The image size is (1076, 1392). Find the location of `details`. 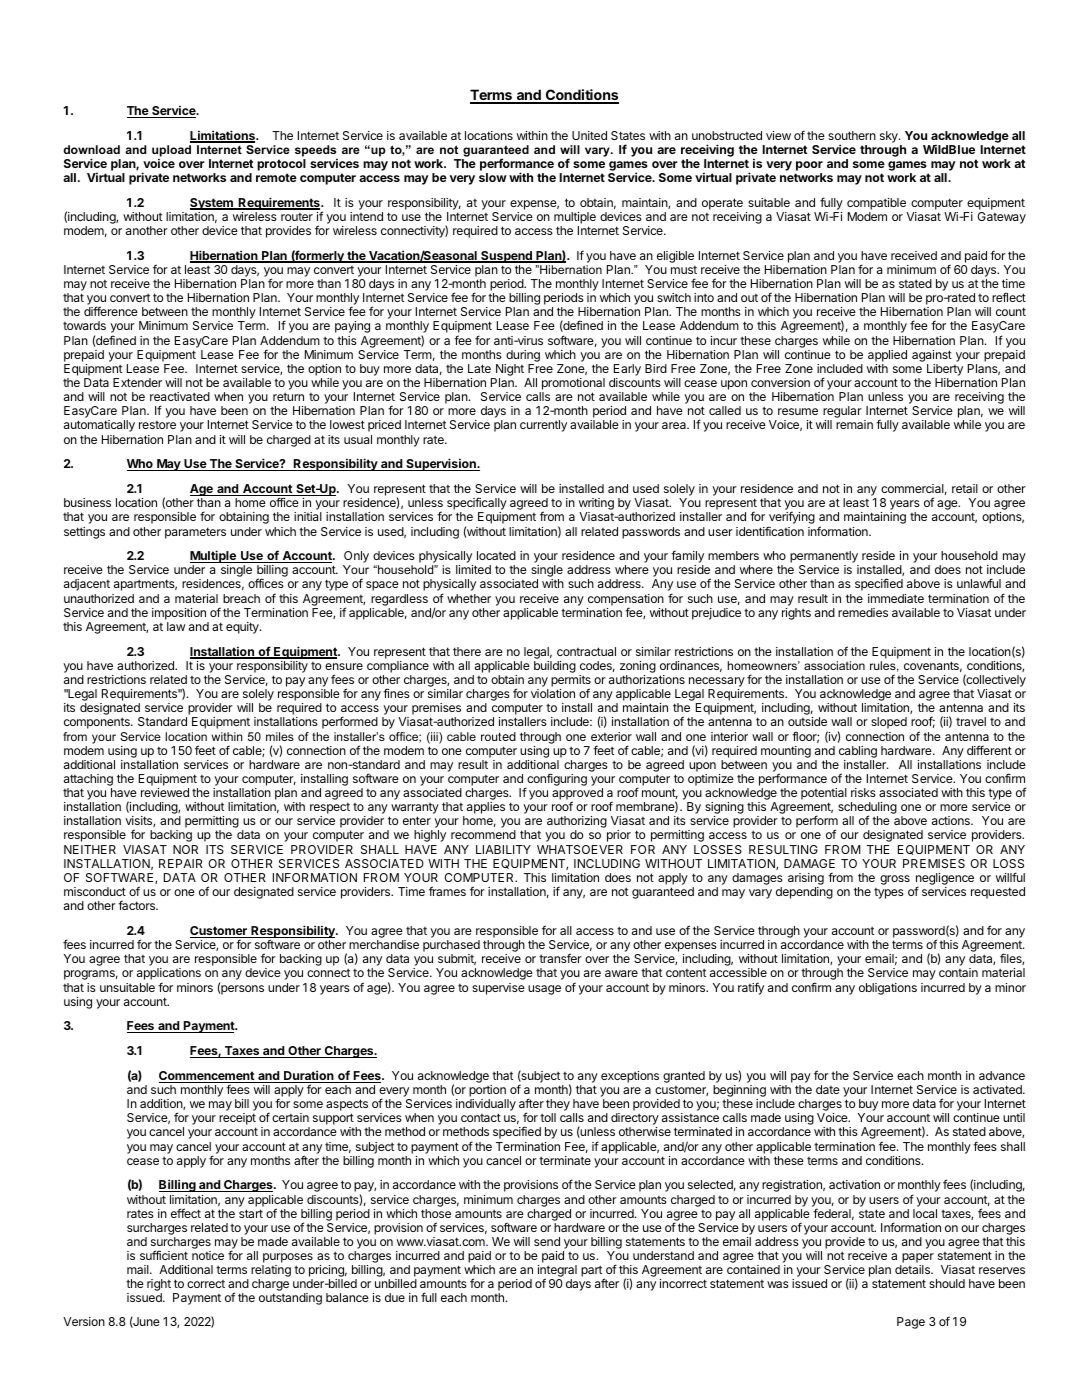

details is located at coordinates (913, 1269).
